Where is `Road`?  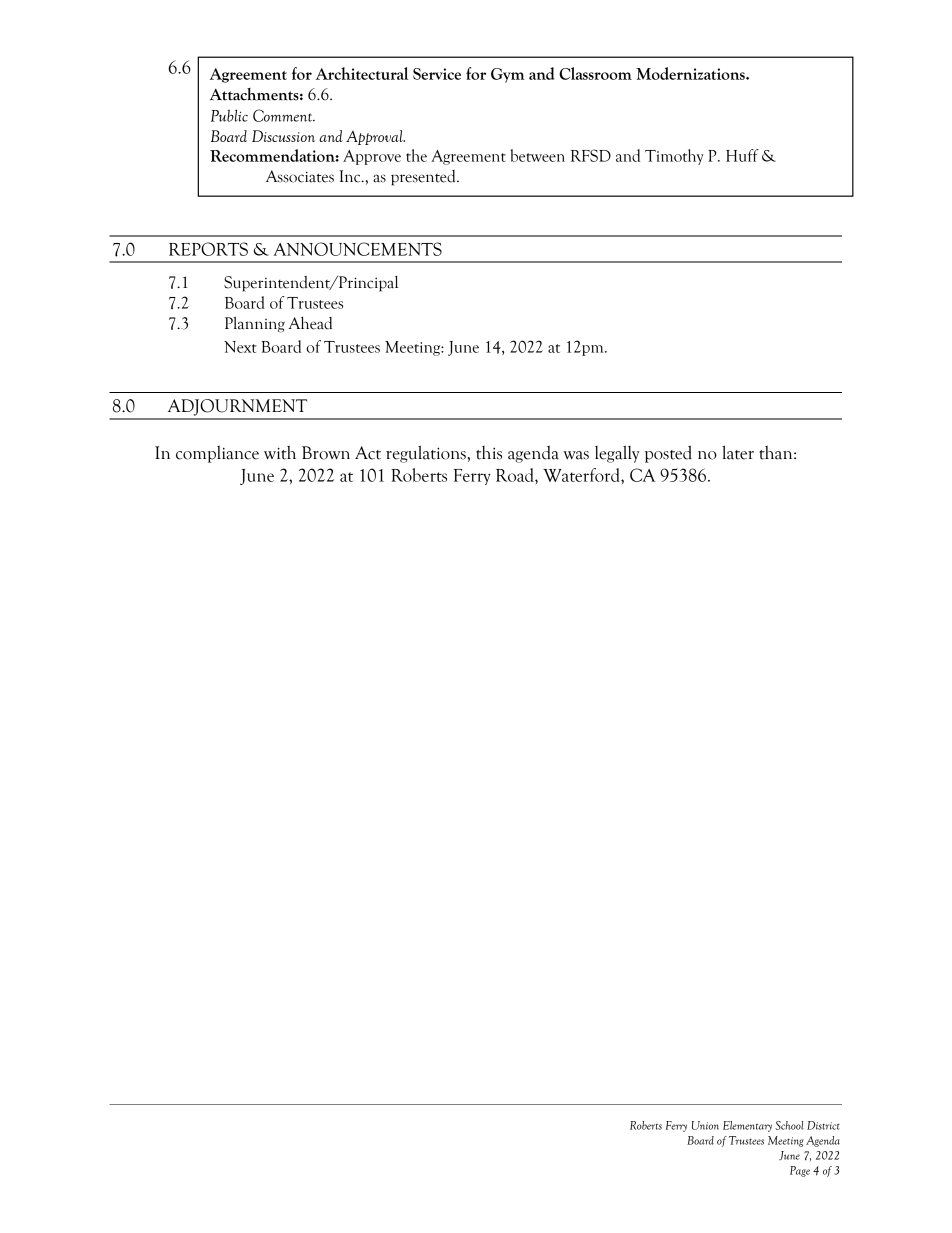
Road is located at coordinates (516, 475).
